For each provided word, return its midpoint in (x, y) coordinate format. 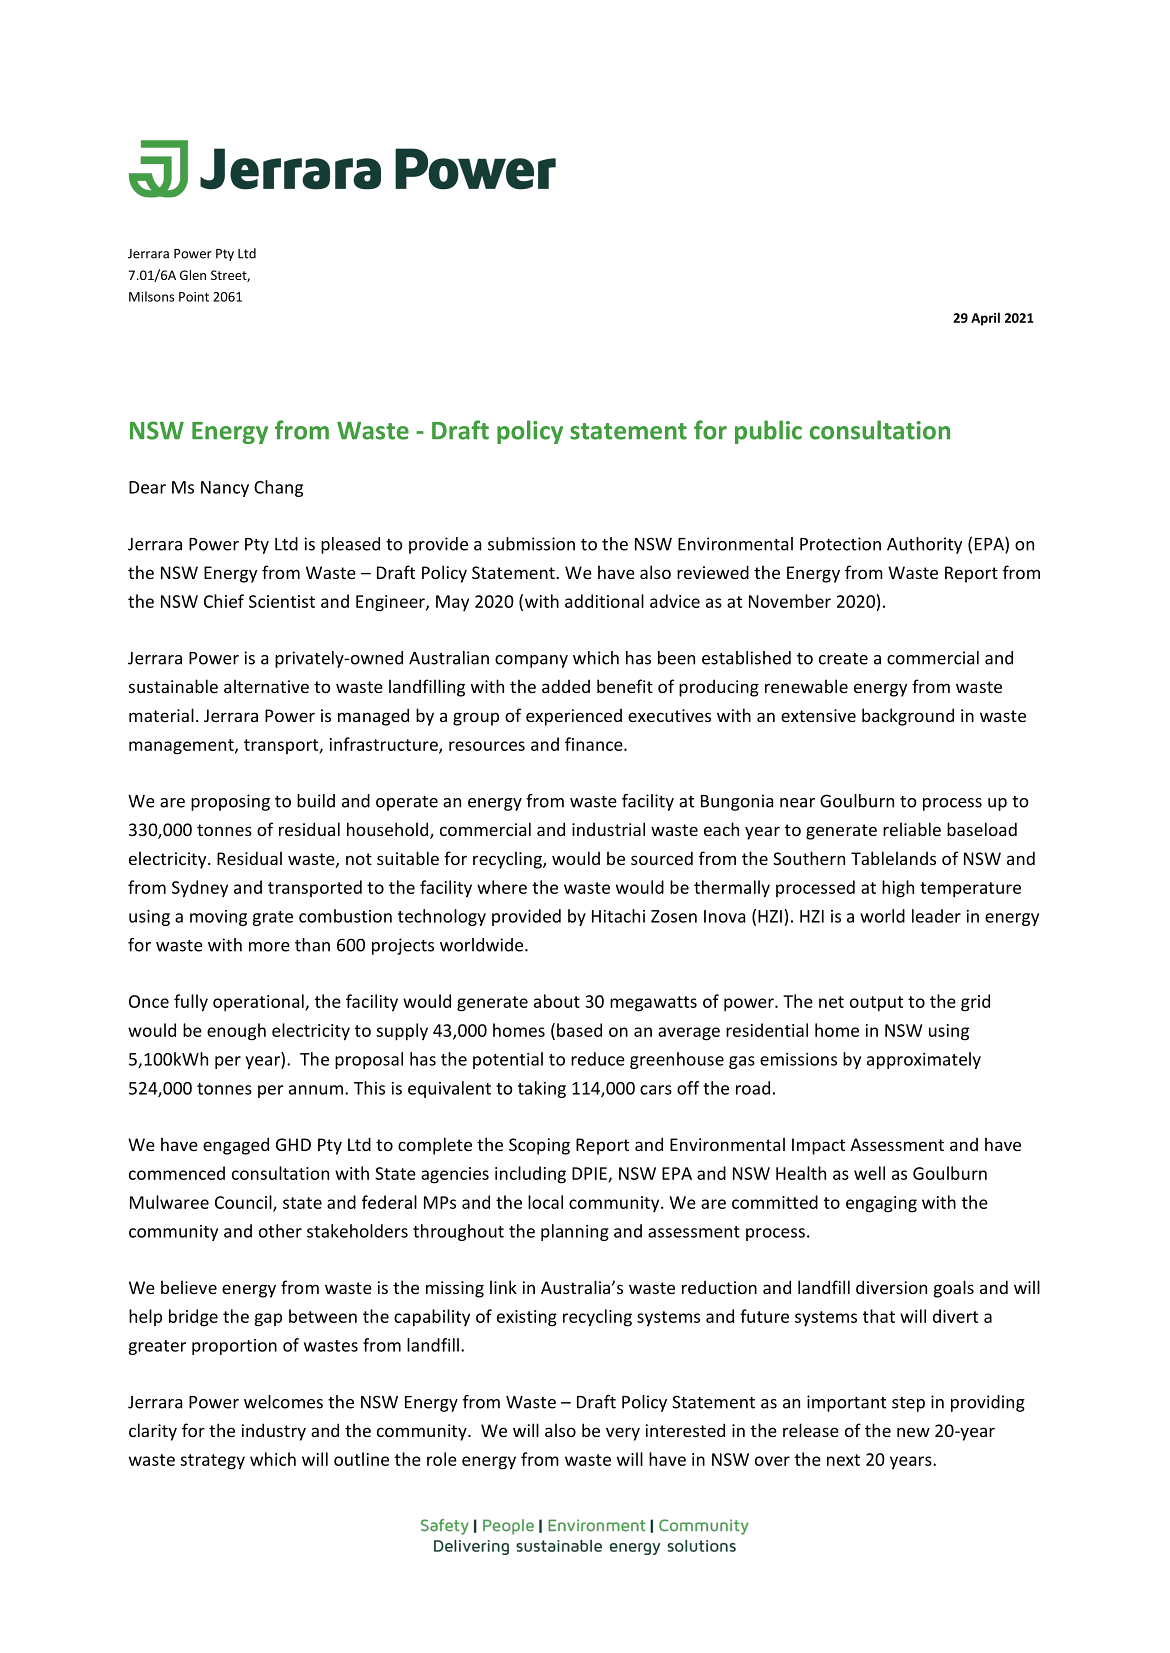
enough (236, 1032)
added (566, 686)
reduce (598, 1059)
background (908, 717)
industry (274, 1432)
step (908, 1404)
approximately (924, 1060)
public (768, 432)
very (623, 1434)
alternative (266, 686)
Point (194, 297)
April (985, 319)
